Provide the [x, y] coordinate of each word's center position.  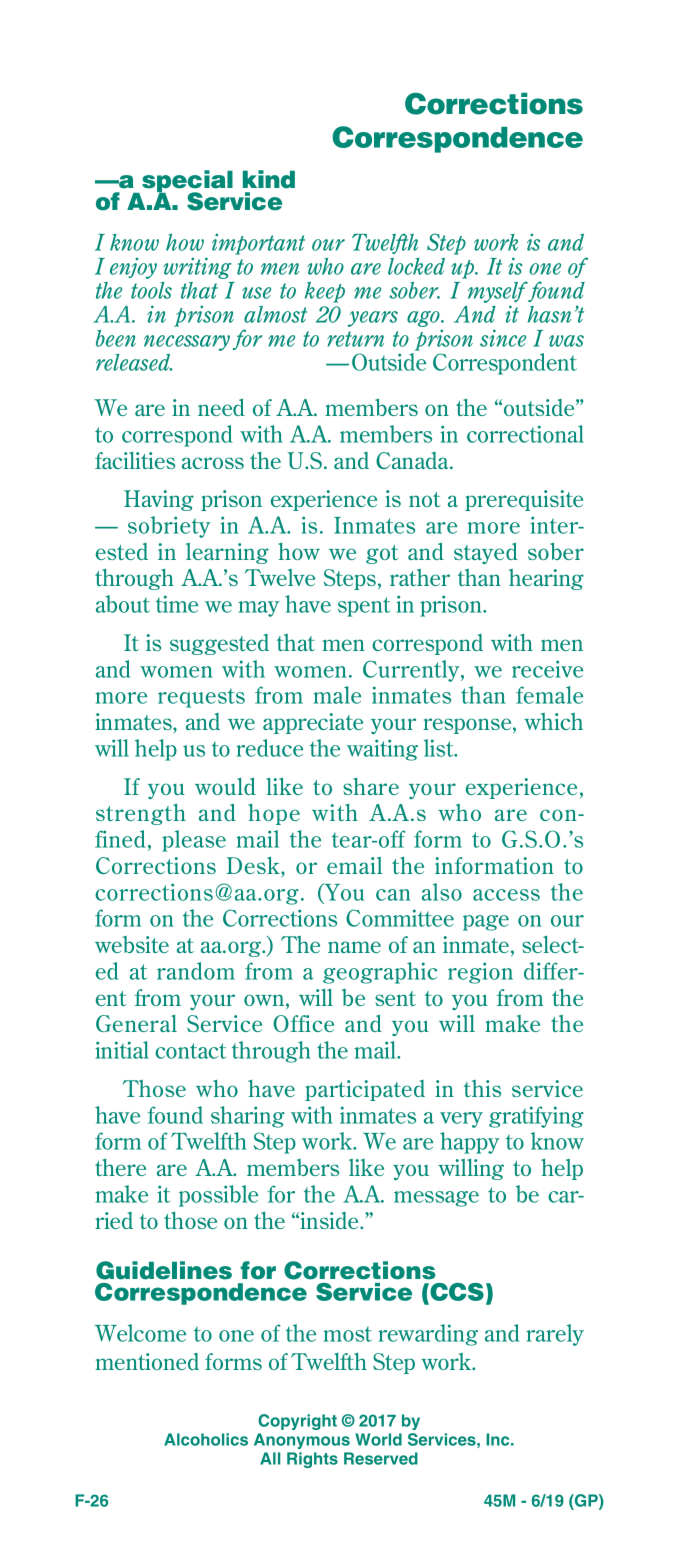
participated [365, 1090]
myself [498, 293]
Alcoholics [206, 1439]
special [187, 182]
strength [141, 814]
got [382, 554]
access [506, 895]
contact [190, 1051]
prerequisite [524, 500]
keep [325, 292]
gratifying [536, 1117]
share [371, 786]
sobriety [169, 527]
